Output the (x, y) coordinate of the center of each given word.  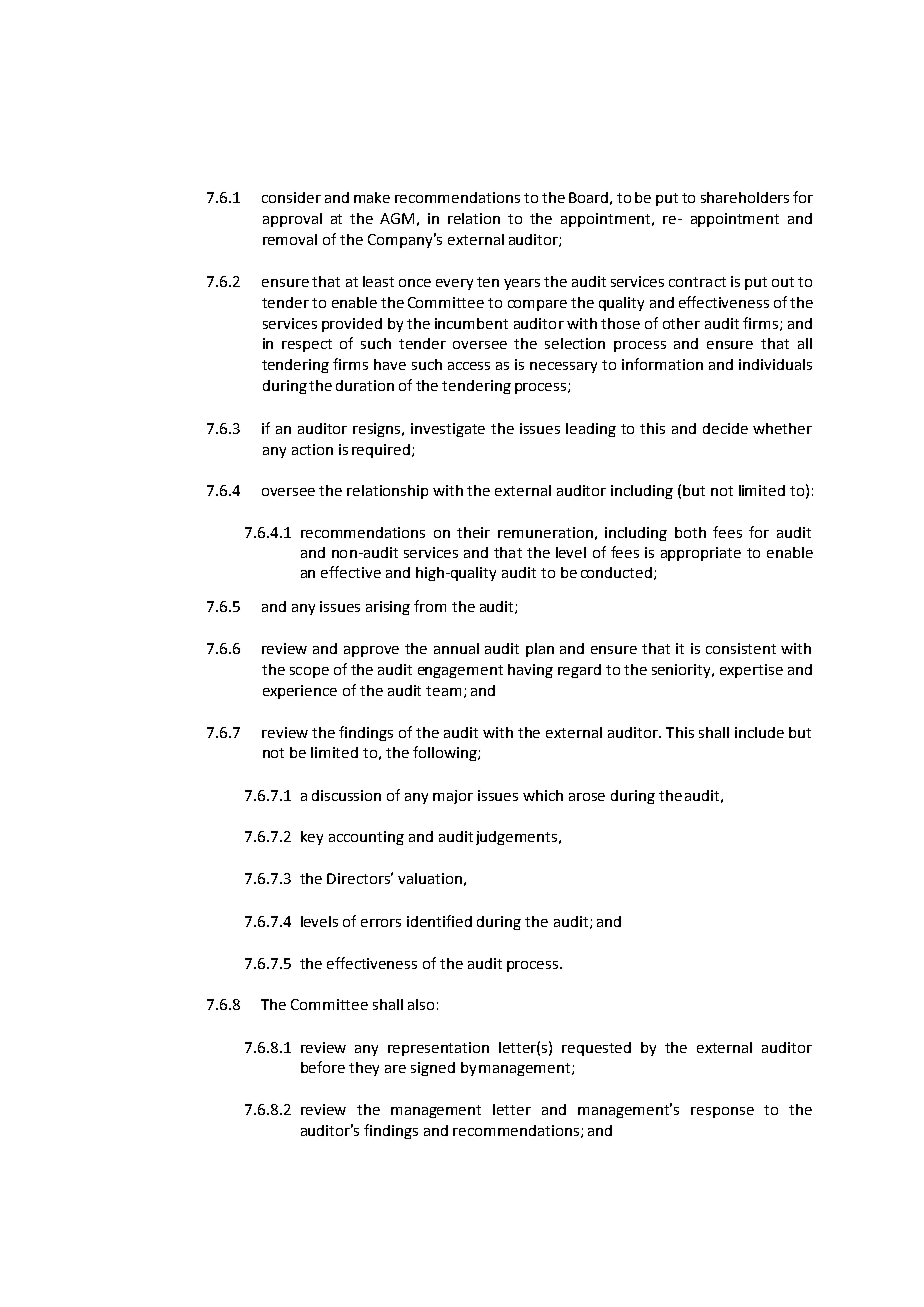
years (522, 284)
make (372, 197)
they (364, 1069)
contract (697, 282)
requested (596, 1049)
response (722, 1112)
